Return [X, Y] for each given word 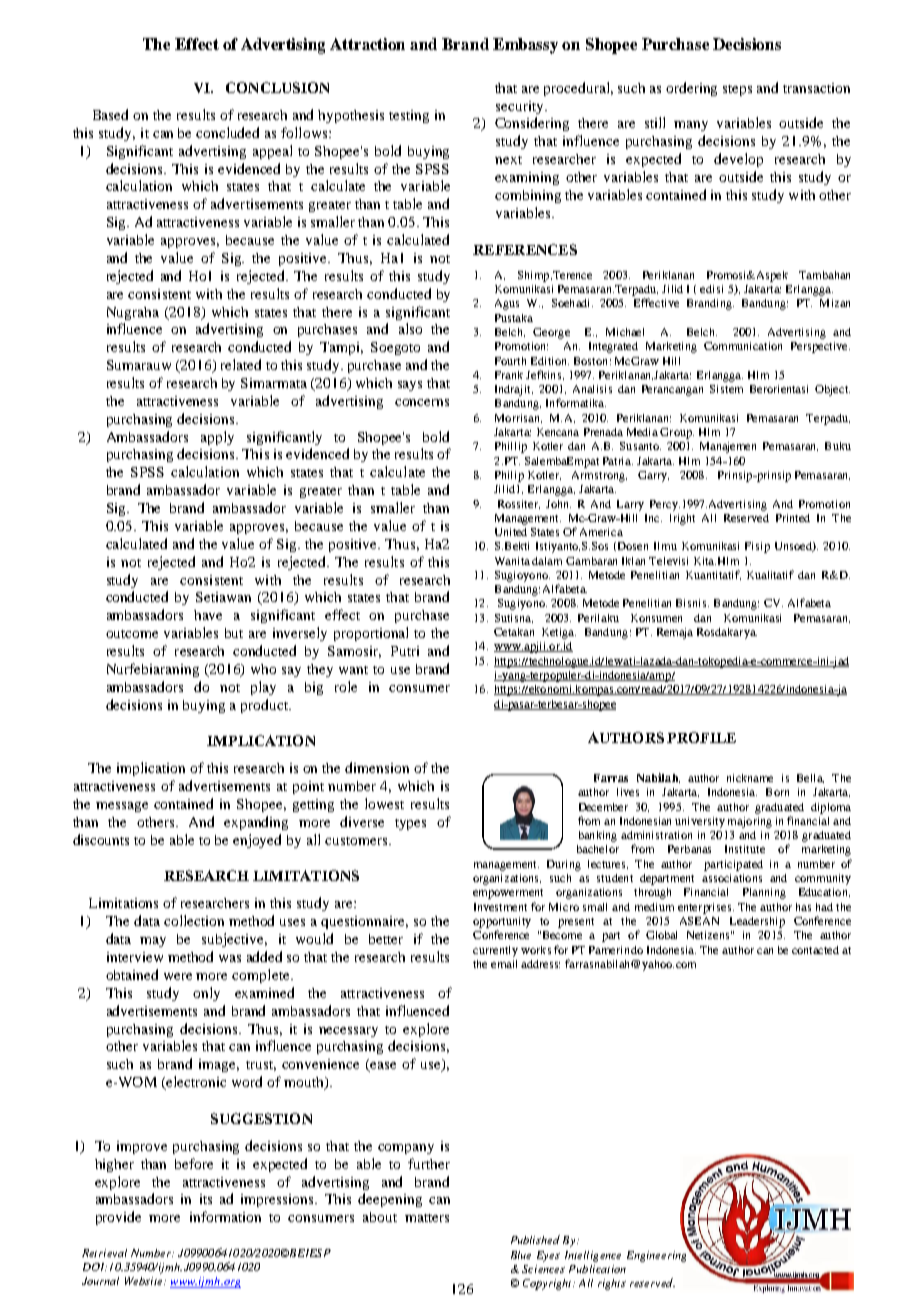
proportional [371, 634]
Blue [521, 1255]
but [234, 633]
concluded [227, 132]
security [521, 107]
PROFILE [701, 737]
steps [737, 90]
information [225, 1216]
